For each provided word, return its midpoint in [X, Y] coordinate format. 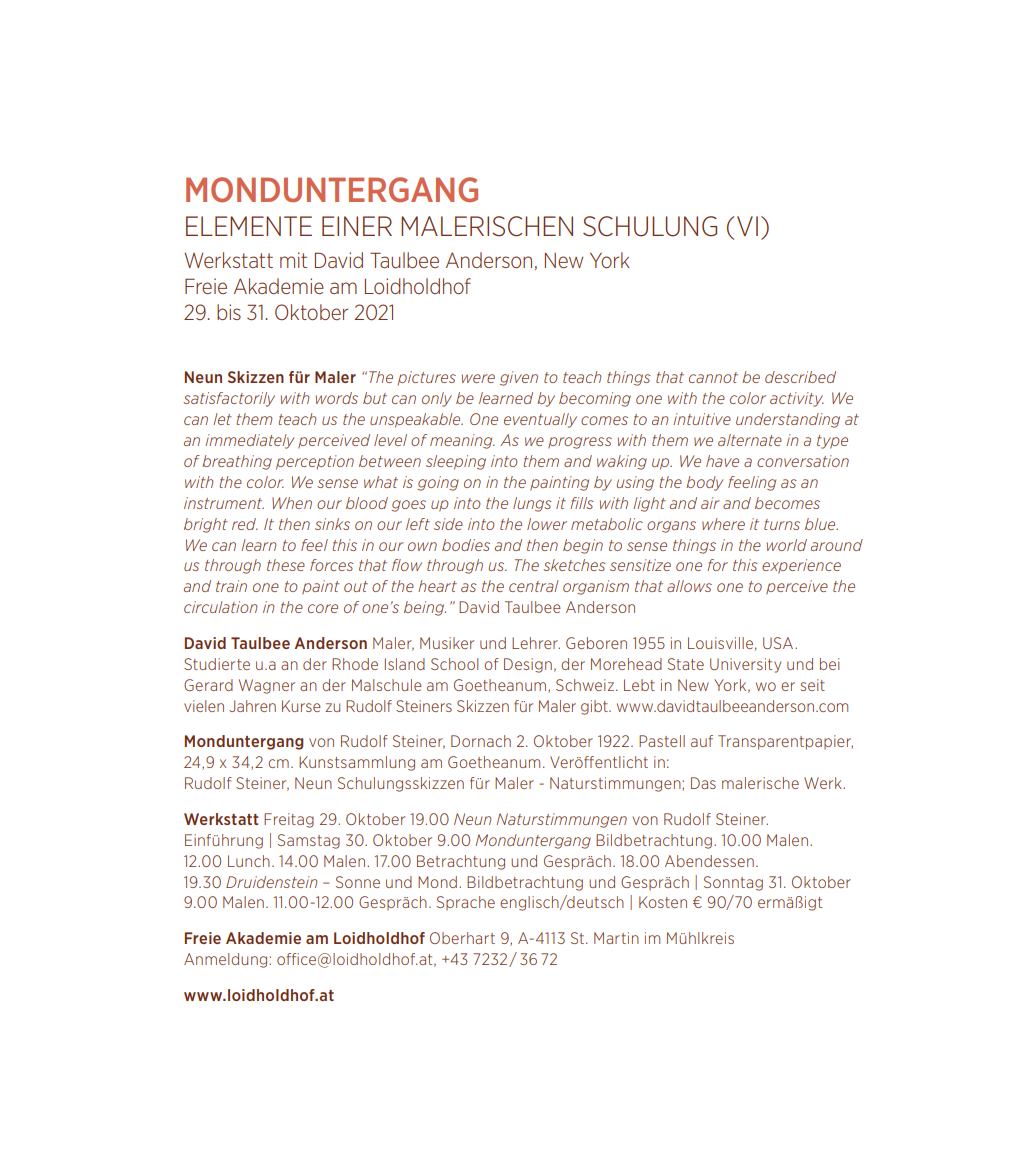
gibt [595, 707]
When [292, 503]
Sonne [358, 882]
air [710, 503]
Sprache [466, 903]
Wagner [267, 686]
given [519, 378]
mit [293, 260]
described [800, 377]
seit [813, 685]
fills [582, 503]
